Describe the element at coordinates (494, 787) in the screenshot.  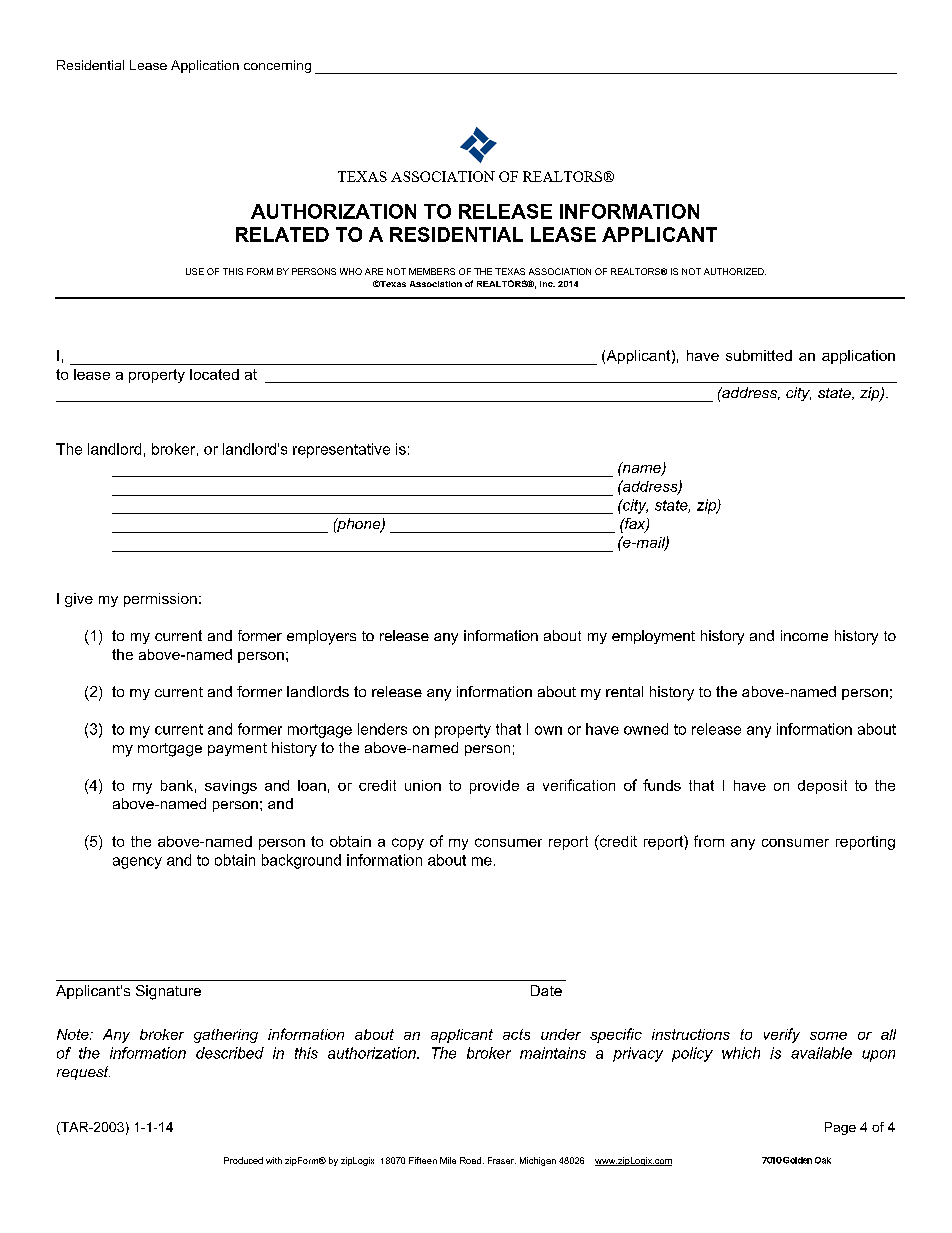
I see `provide` at that location.
